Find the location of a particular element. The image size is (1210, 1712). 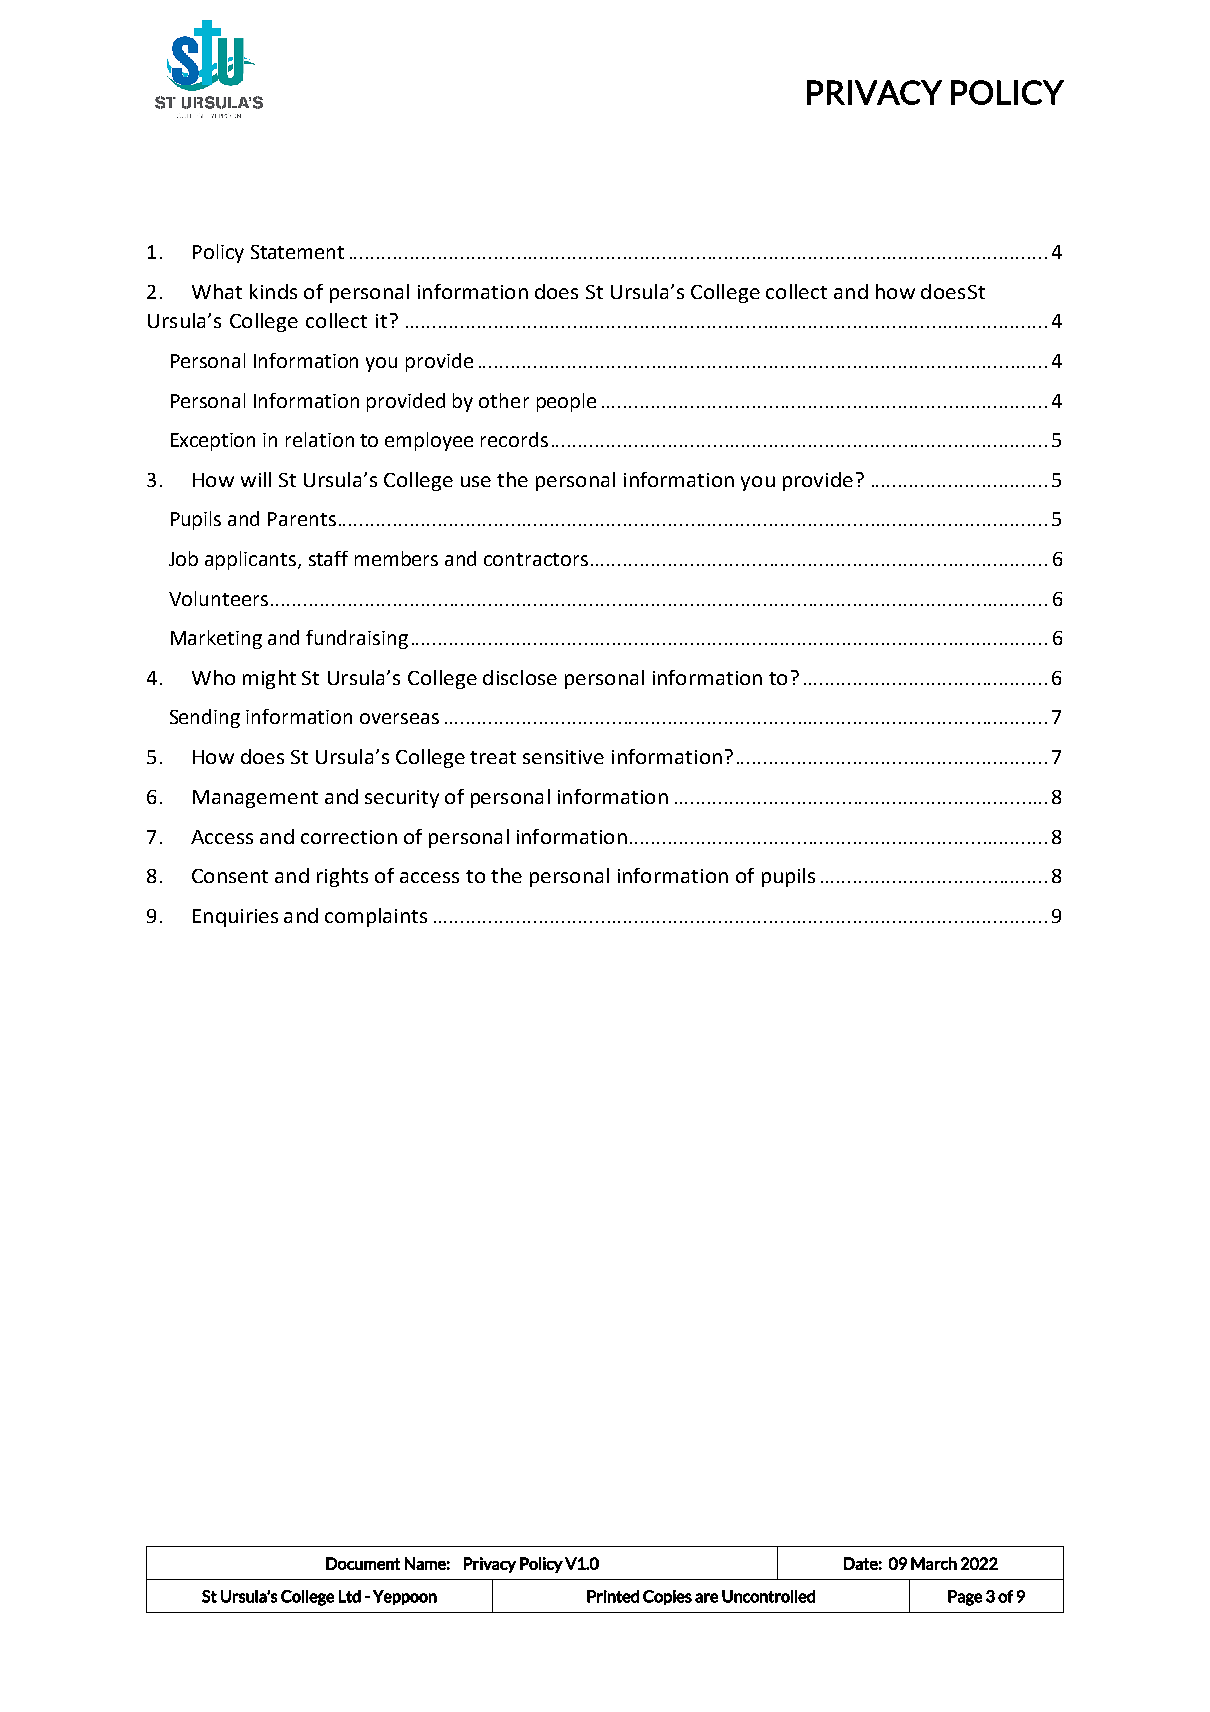

people is located at coordinates (566, 402).
